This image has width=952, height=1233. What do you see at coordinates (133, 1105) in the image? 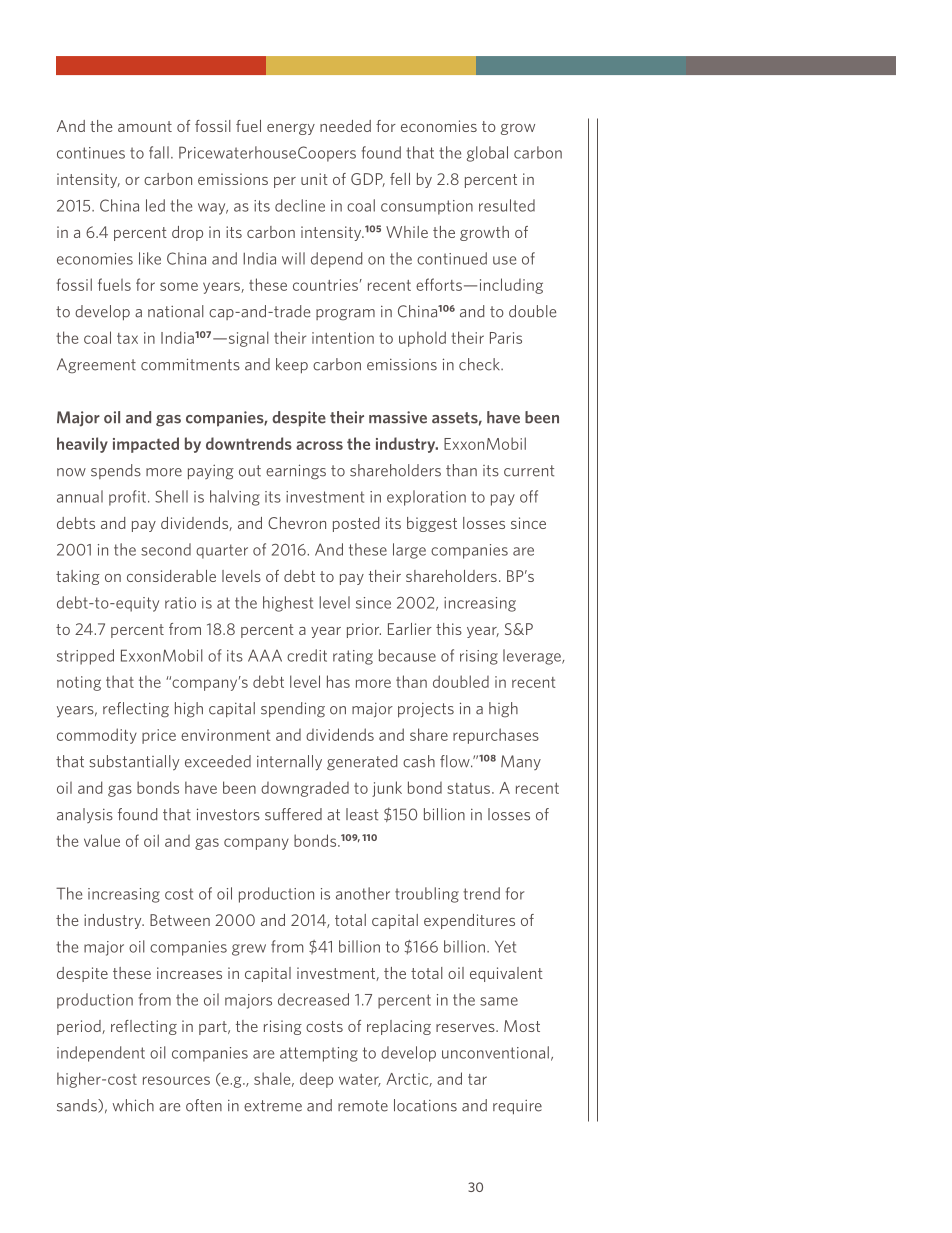
I see `which` at bounding box center [133, 1105].
